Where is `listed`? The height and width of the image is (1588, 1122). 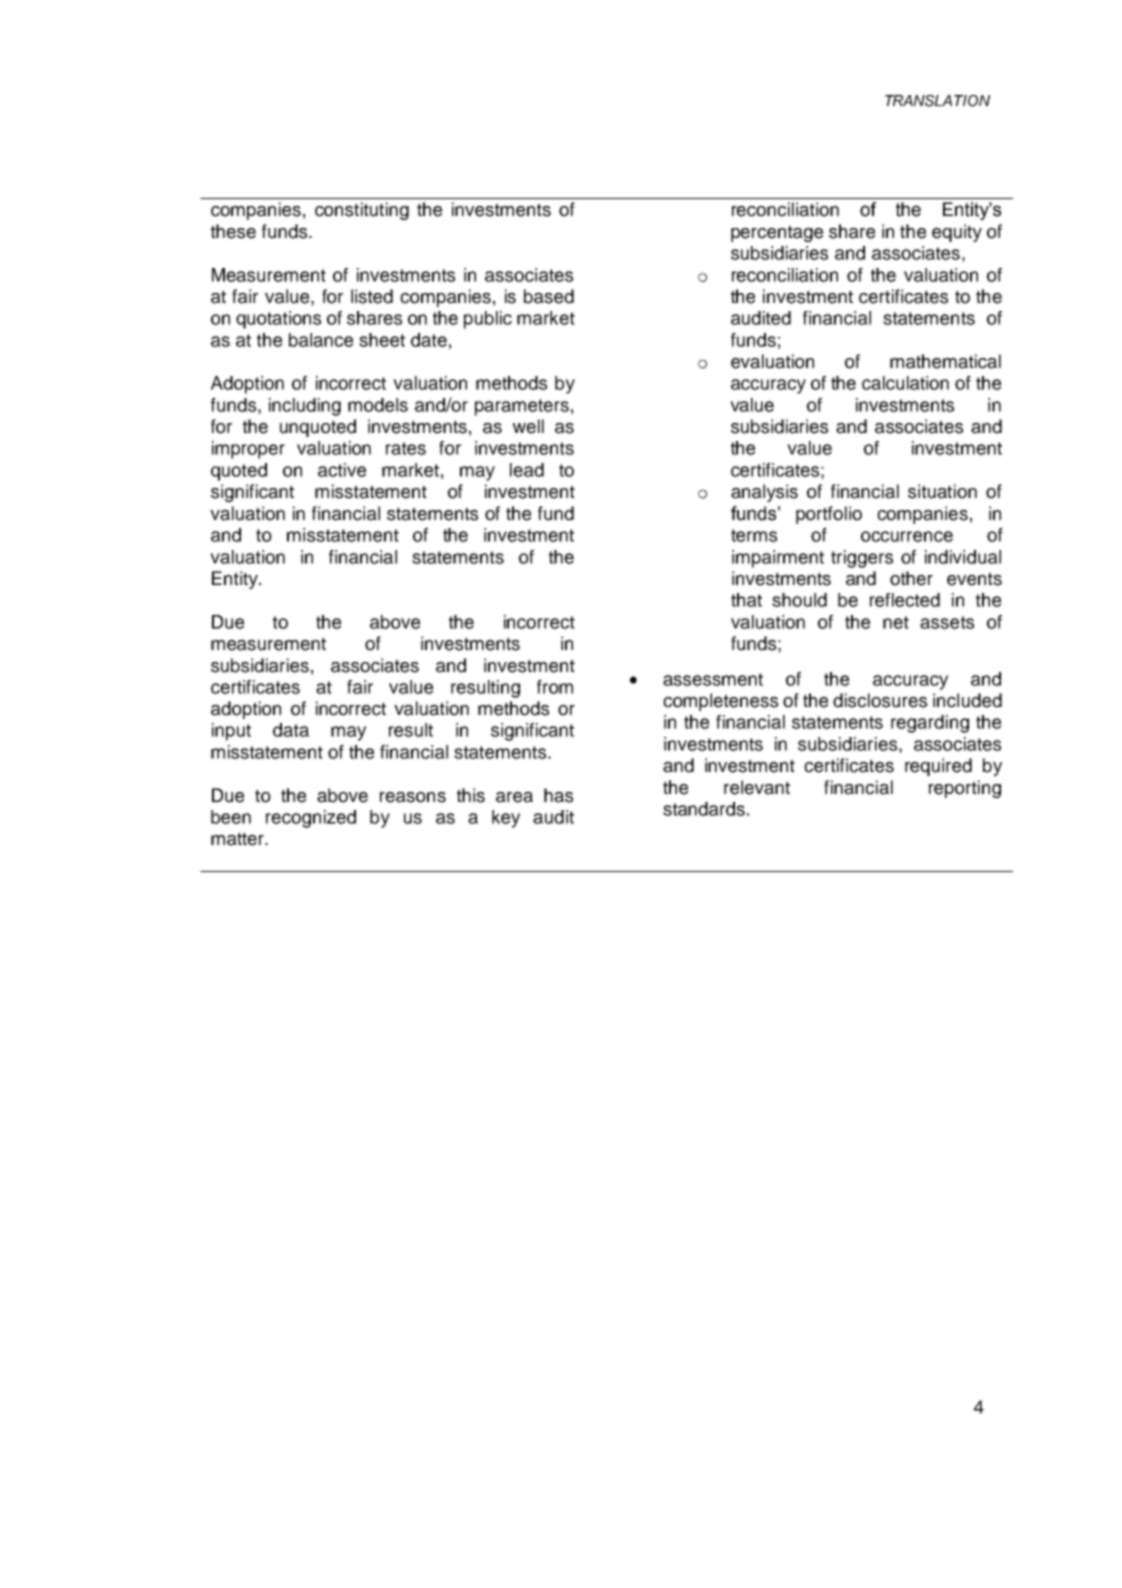 listed is located at coordinates (372, 296).
